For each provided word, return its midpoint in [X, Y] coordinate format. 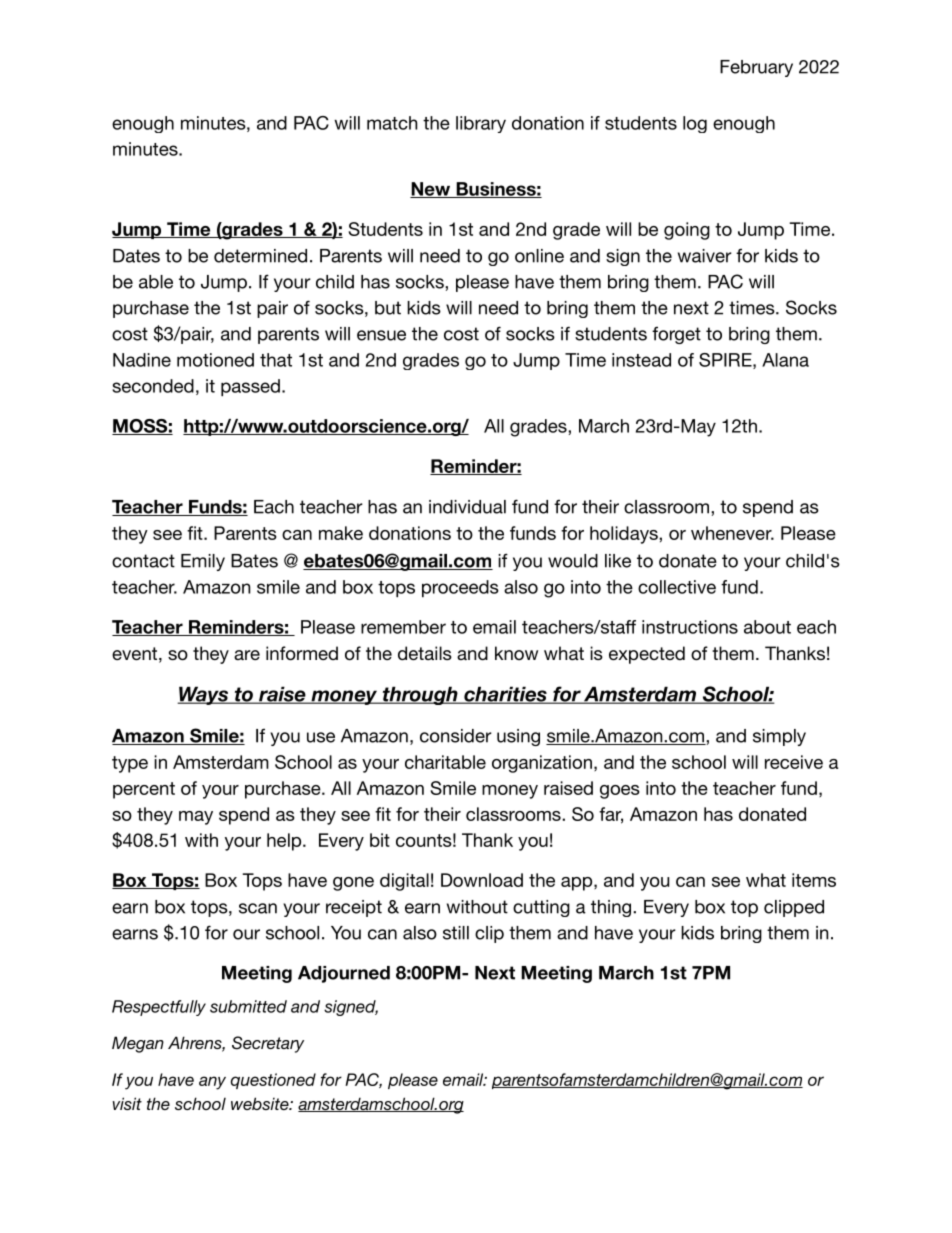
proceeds [460, 588]
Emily [203, 562]
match [392, 123]
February [756, 68]
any [212, 1083]
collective [677, 587]
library [481, 124]
